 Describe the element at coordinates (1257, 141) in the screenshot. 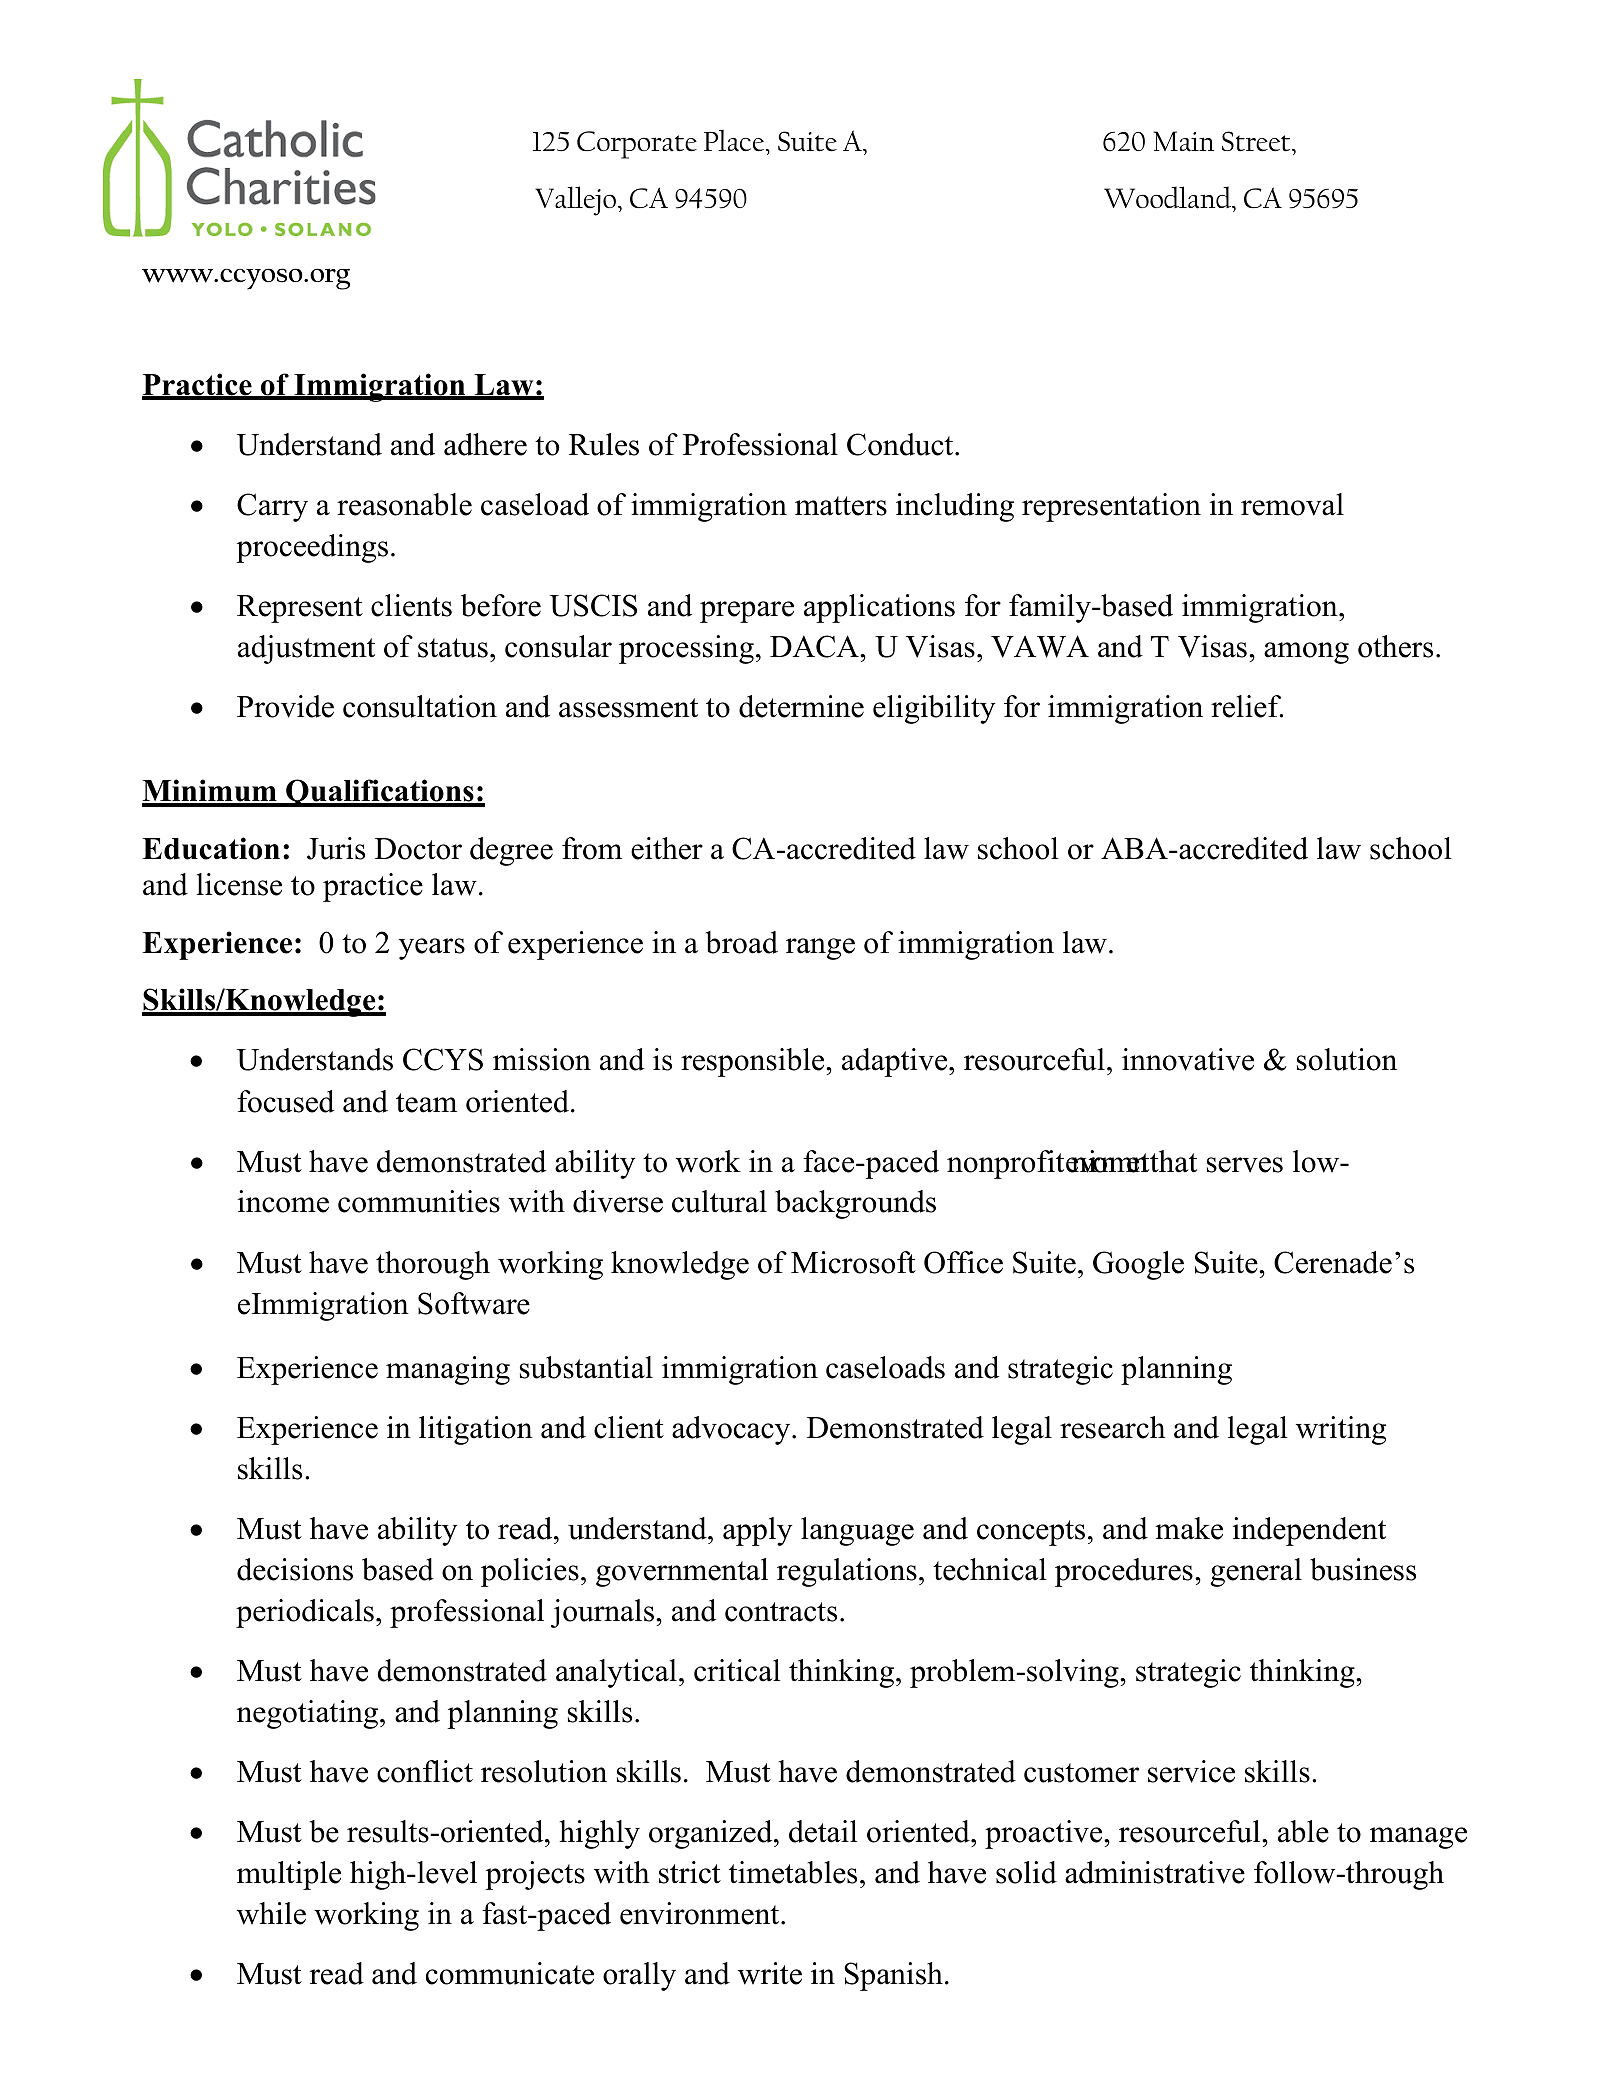

I see `Street` at that location.
